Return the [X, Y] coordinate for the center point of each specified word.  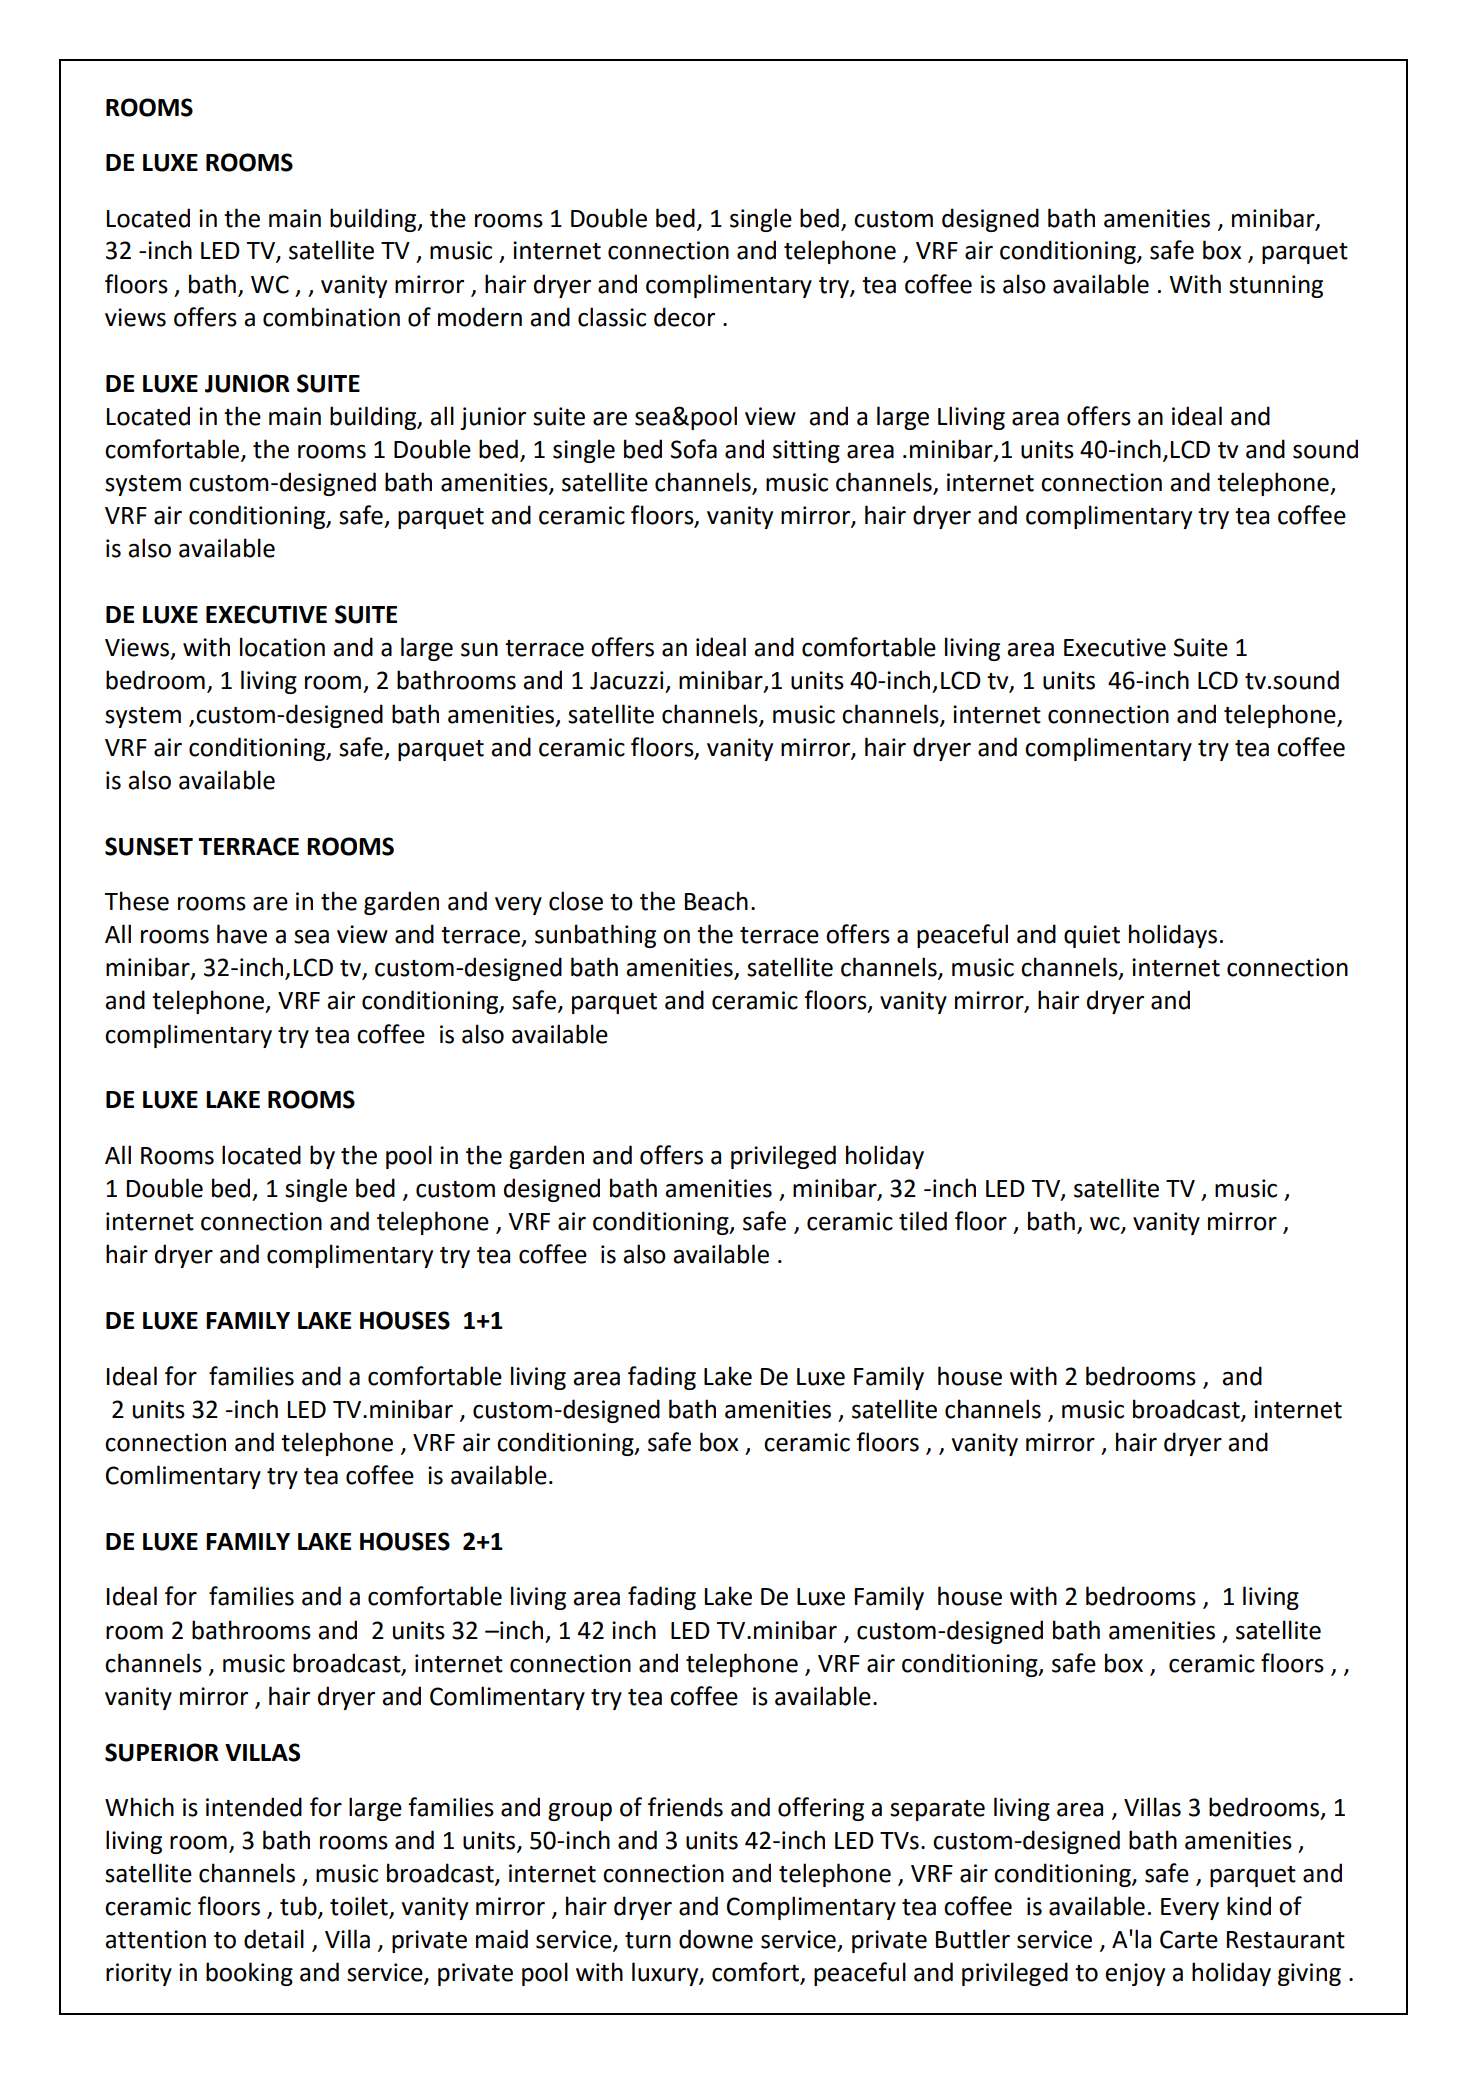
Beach [716, 901]
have [242, 934]
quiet [1092, 936]
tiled [923, 1221]
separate [937, 1810]
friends [685, 1807]
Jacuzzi [627, 680]
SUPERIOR [162, 1752]
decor [684, 317]
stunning [1276, 286]
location [282, 647]
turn [648, 1940]
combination [331, 317]
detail [274, 1939]
